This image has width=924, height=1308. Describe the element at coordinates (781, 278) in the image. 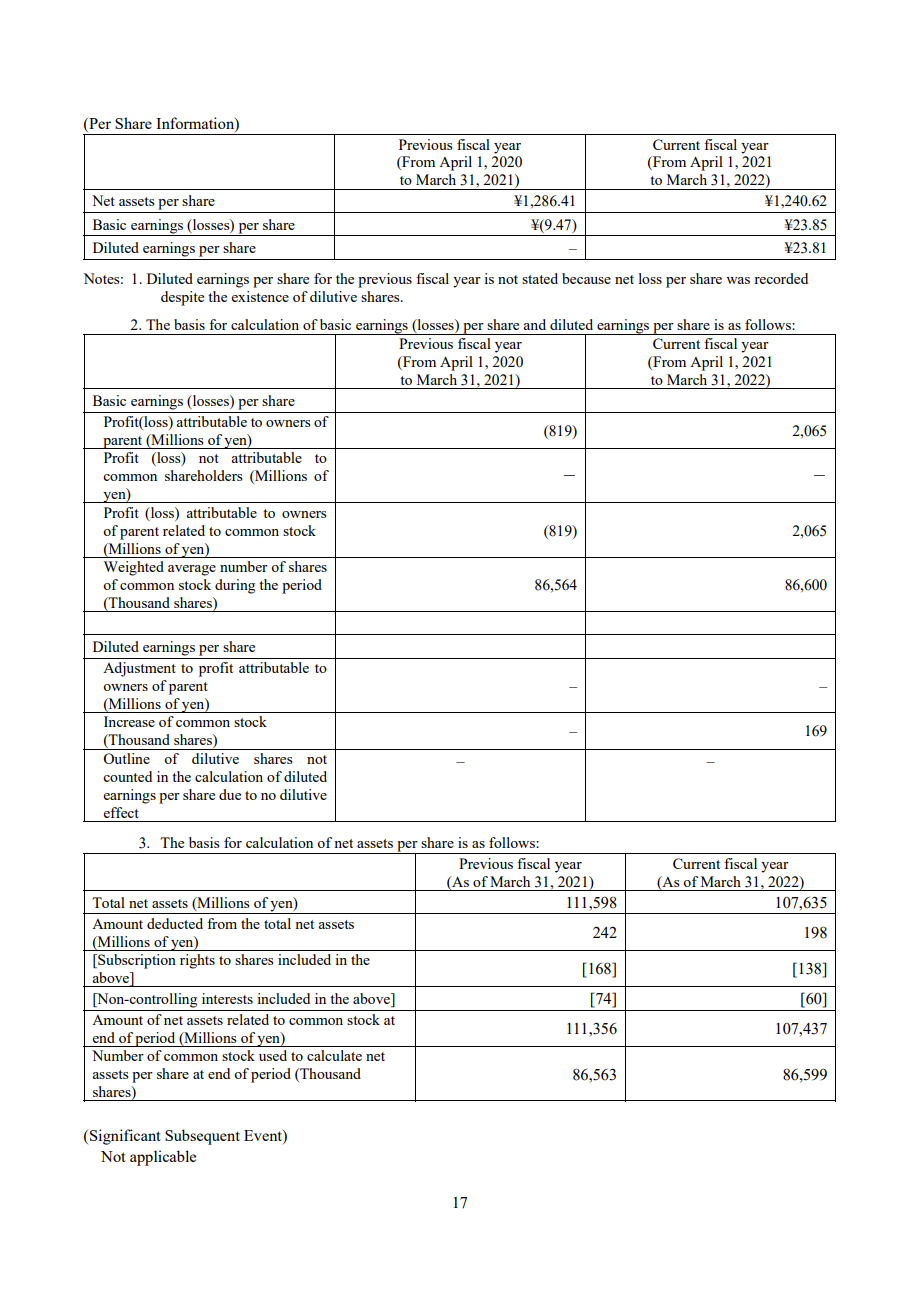

I see `recorded` at that location.
